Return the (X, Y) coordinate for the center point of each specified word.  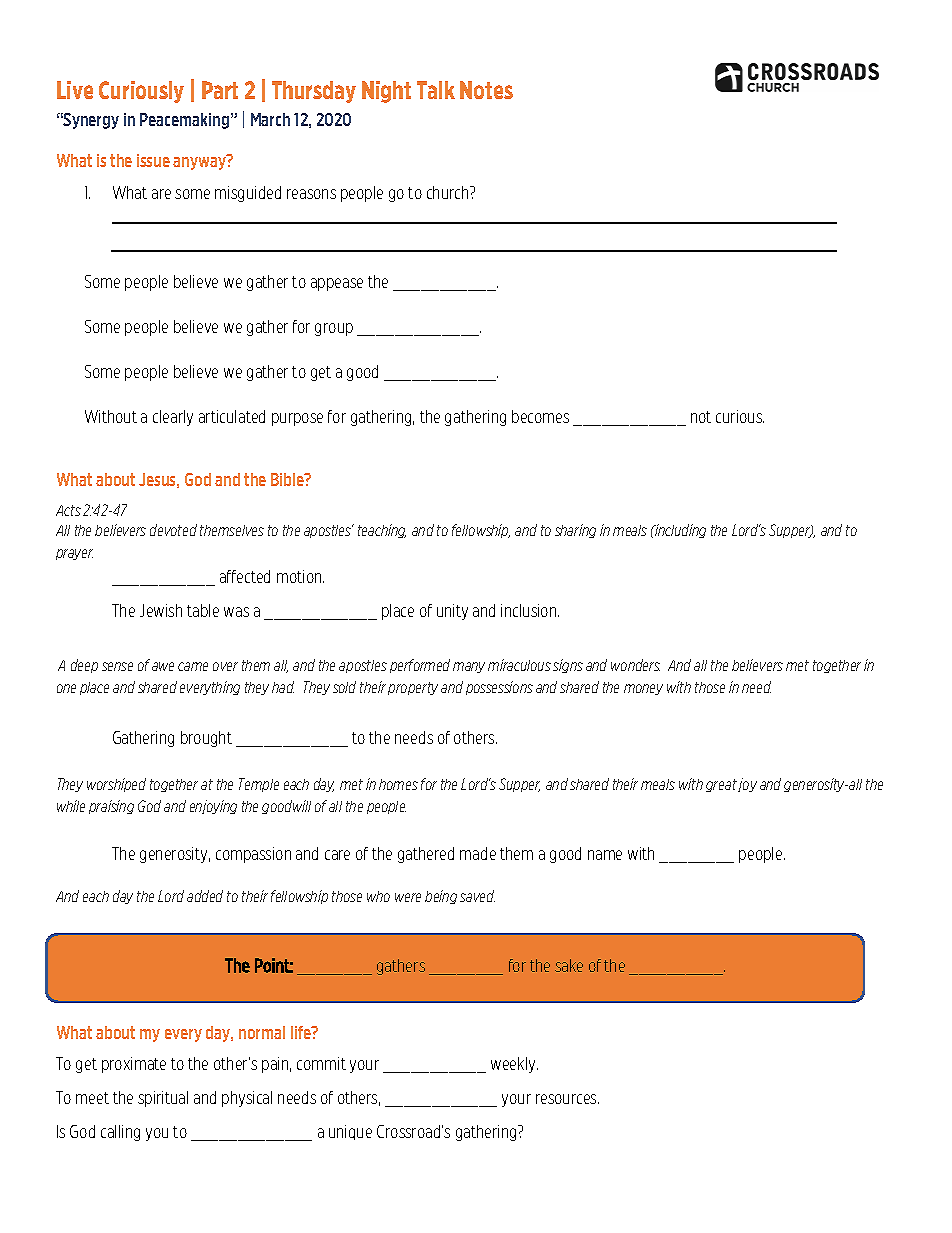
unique (350, 1132)
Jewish (161, 610)
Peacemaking (186, 121)
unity (452, 612)
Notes (486, 90)
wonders (635, 665)
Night (386, 92)
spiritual (163, 1099)
